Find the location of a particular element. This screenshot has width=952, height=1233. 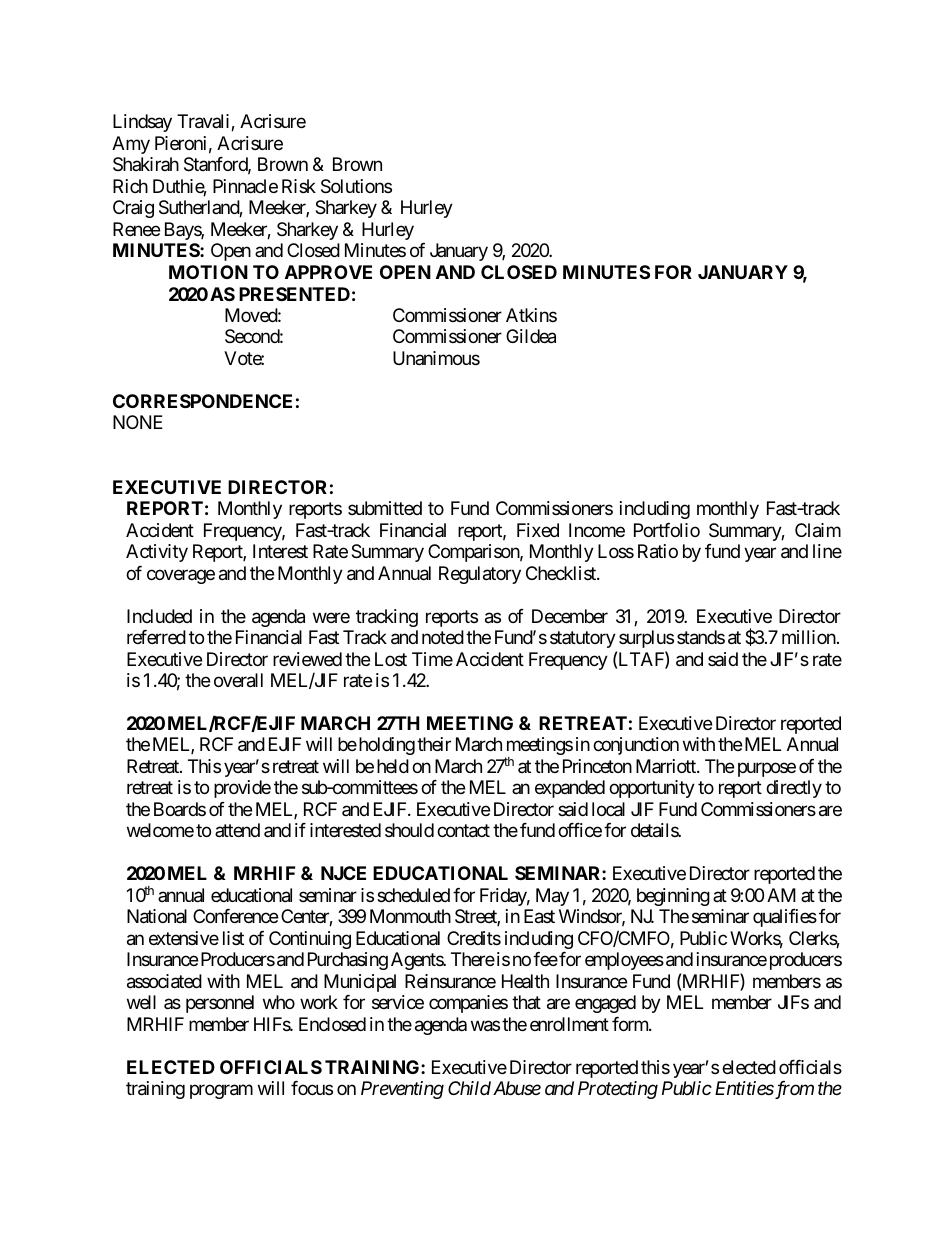

million is located at coordinates (810, 637).
